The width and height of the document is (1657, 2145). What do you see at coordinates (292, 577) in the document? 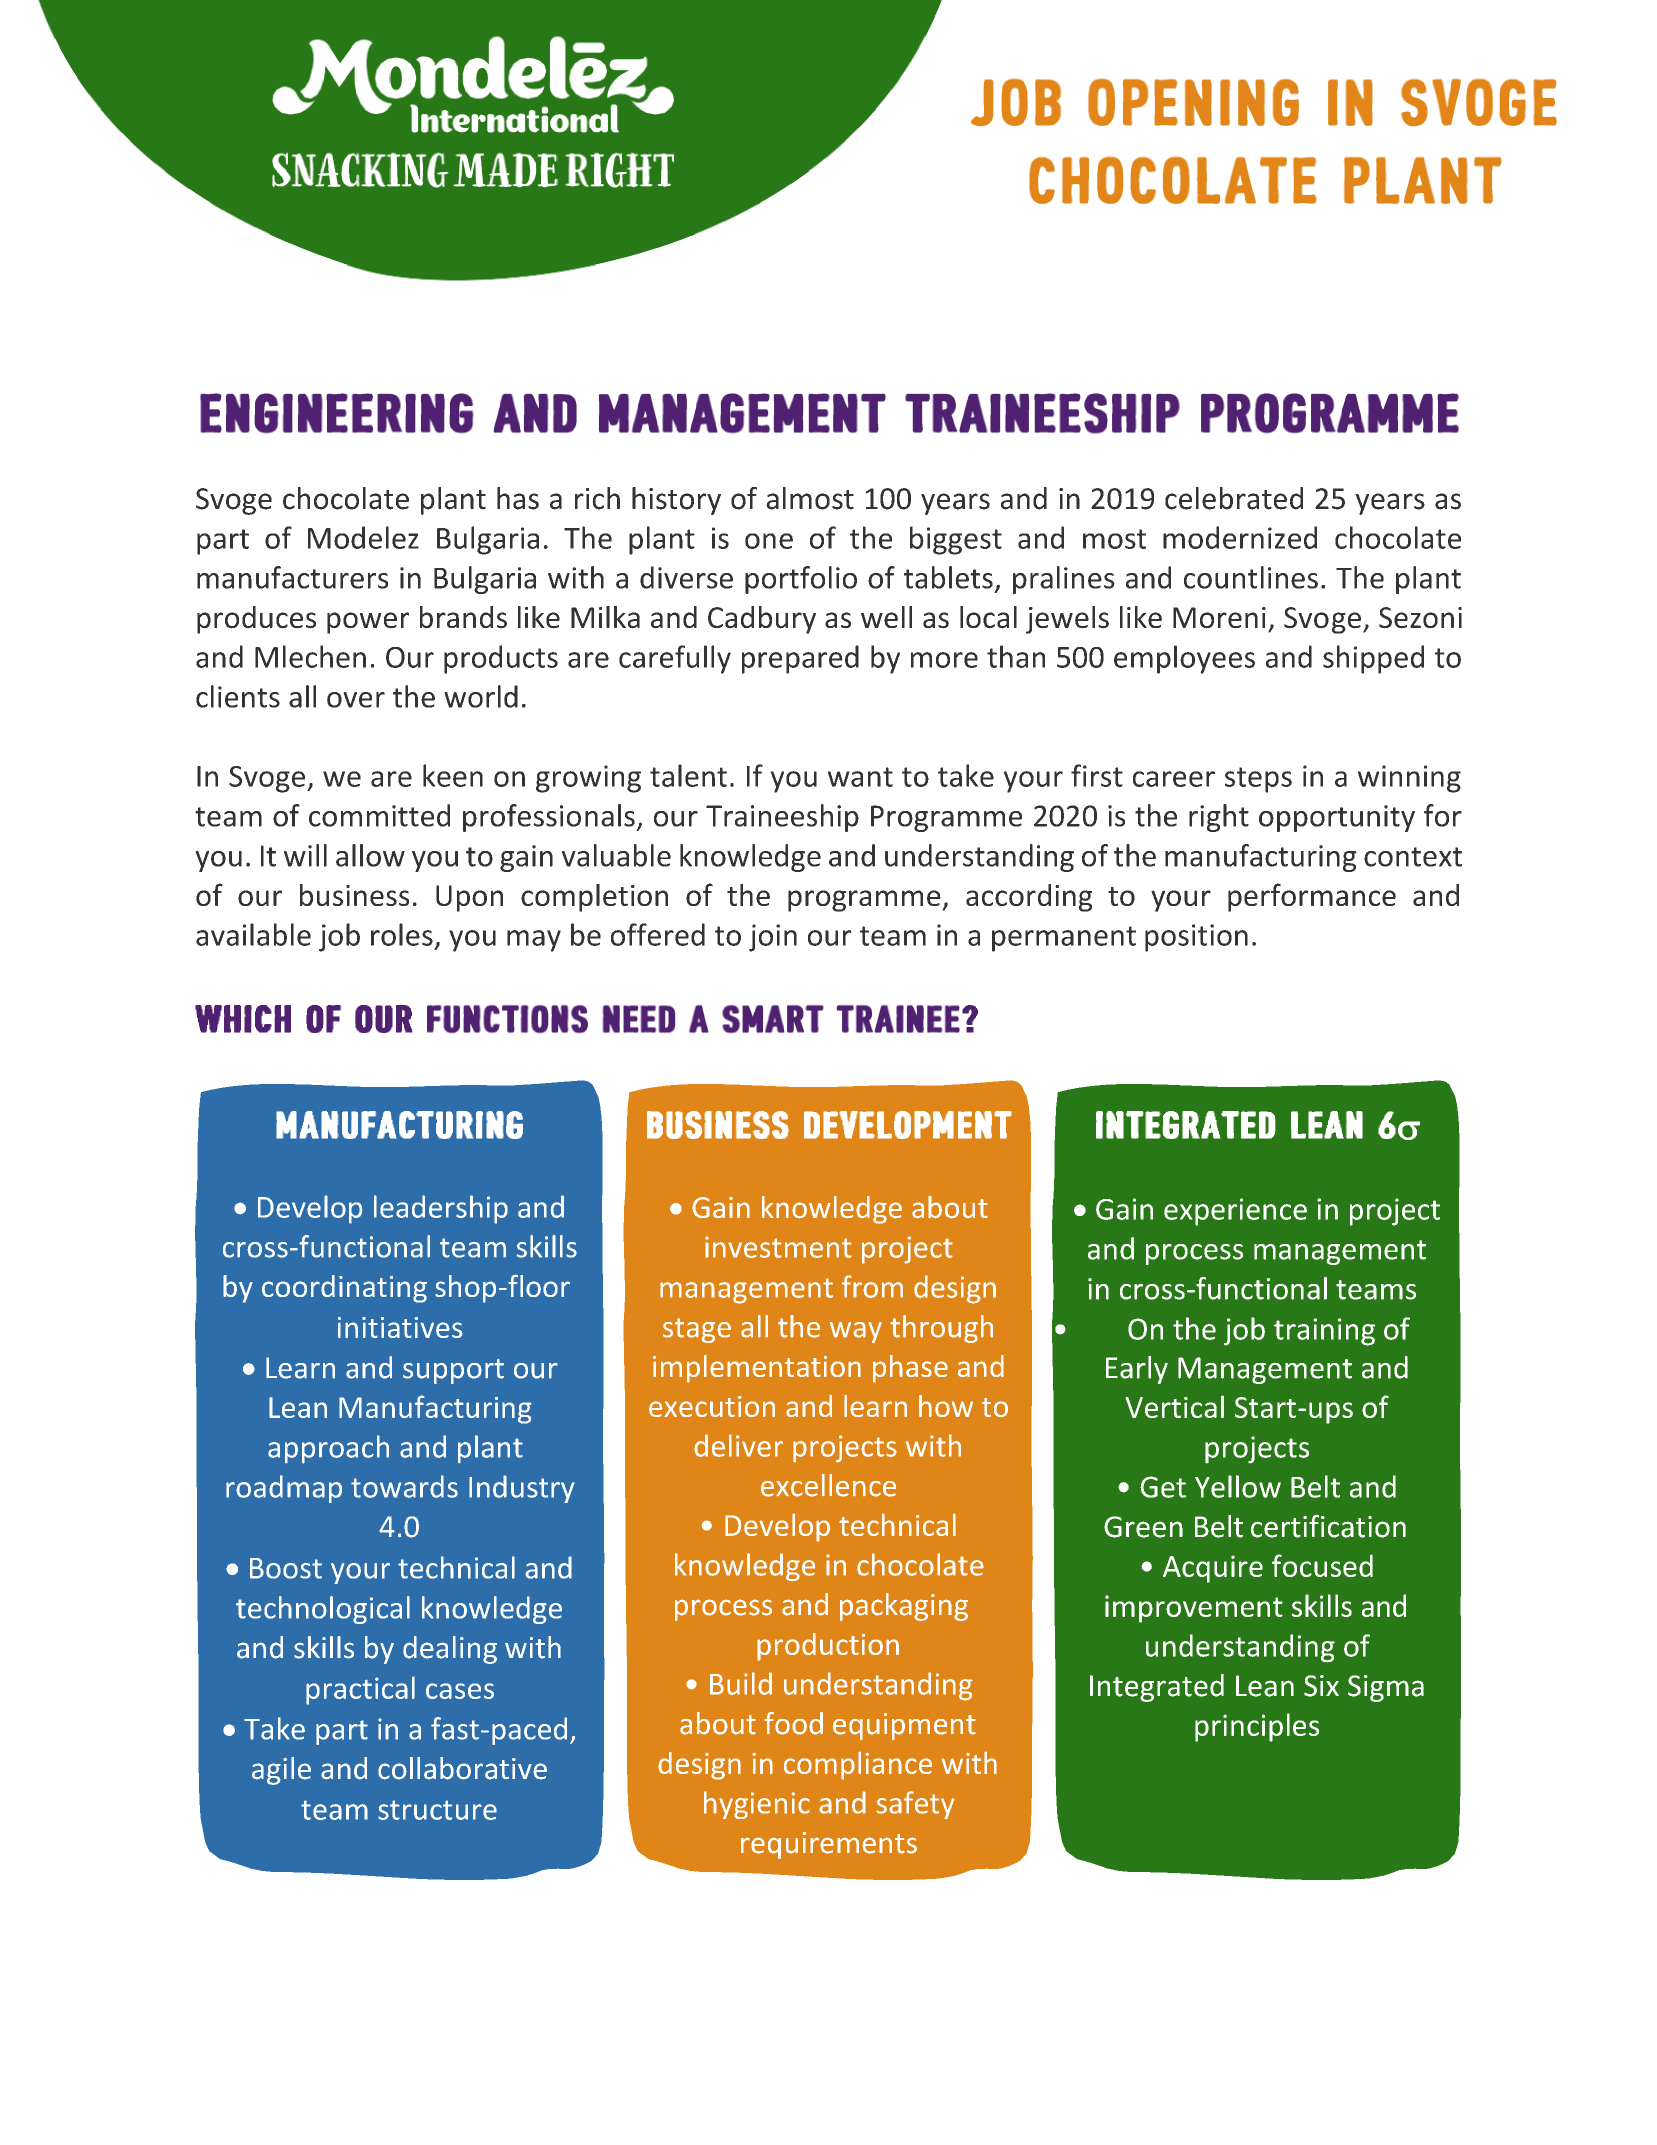
I see `manufacturers` at bounding box center [292, 577].
